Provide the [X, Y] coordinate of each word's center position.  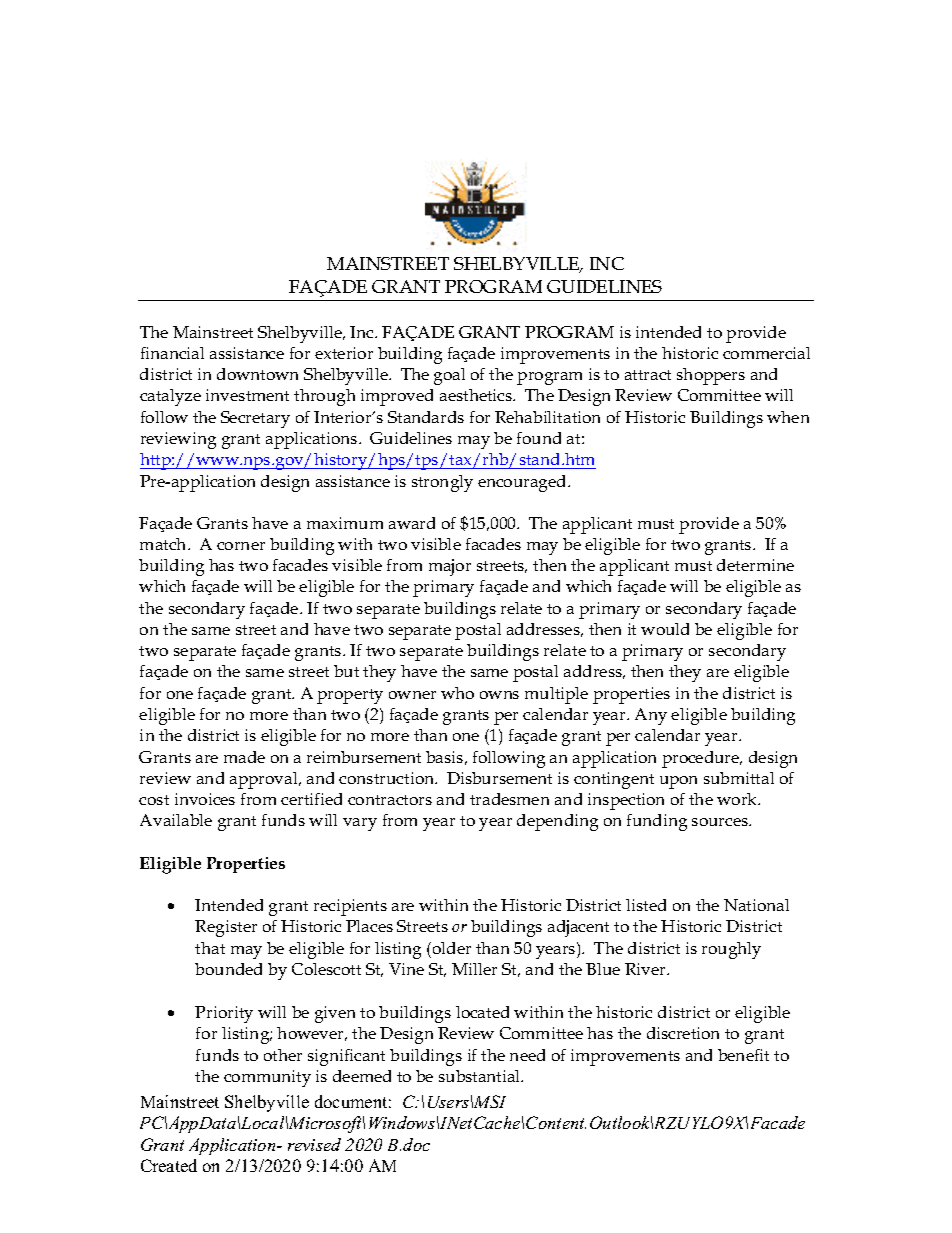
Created [169, 1165]
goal [449, 376]
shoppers [711, 376]
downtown [257, 374]
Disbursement [499, 778]
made [244, 757]
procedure [702, 759]
